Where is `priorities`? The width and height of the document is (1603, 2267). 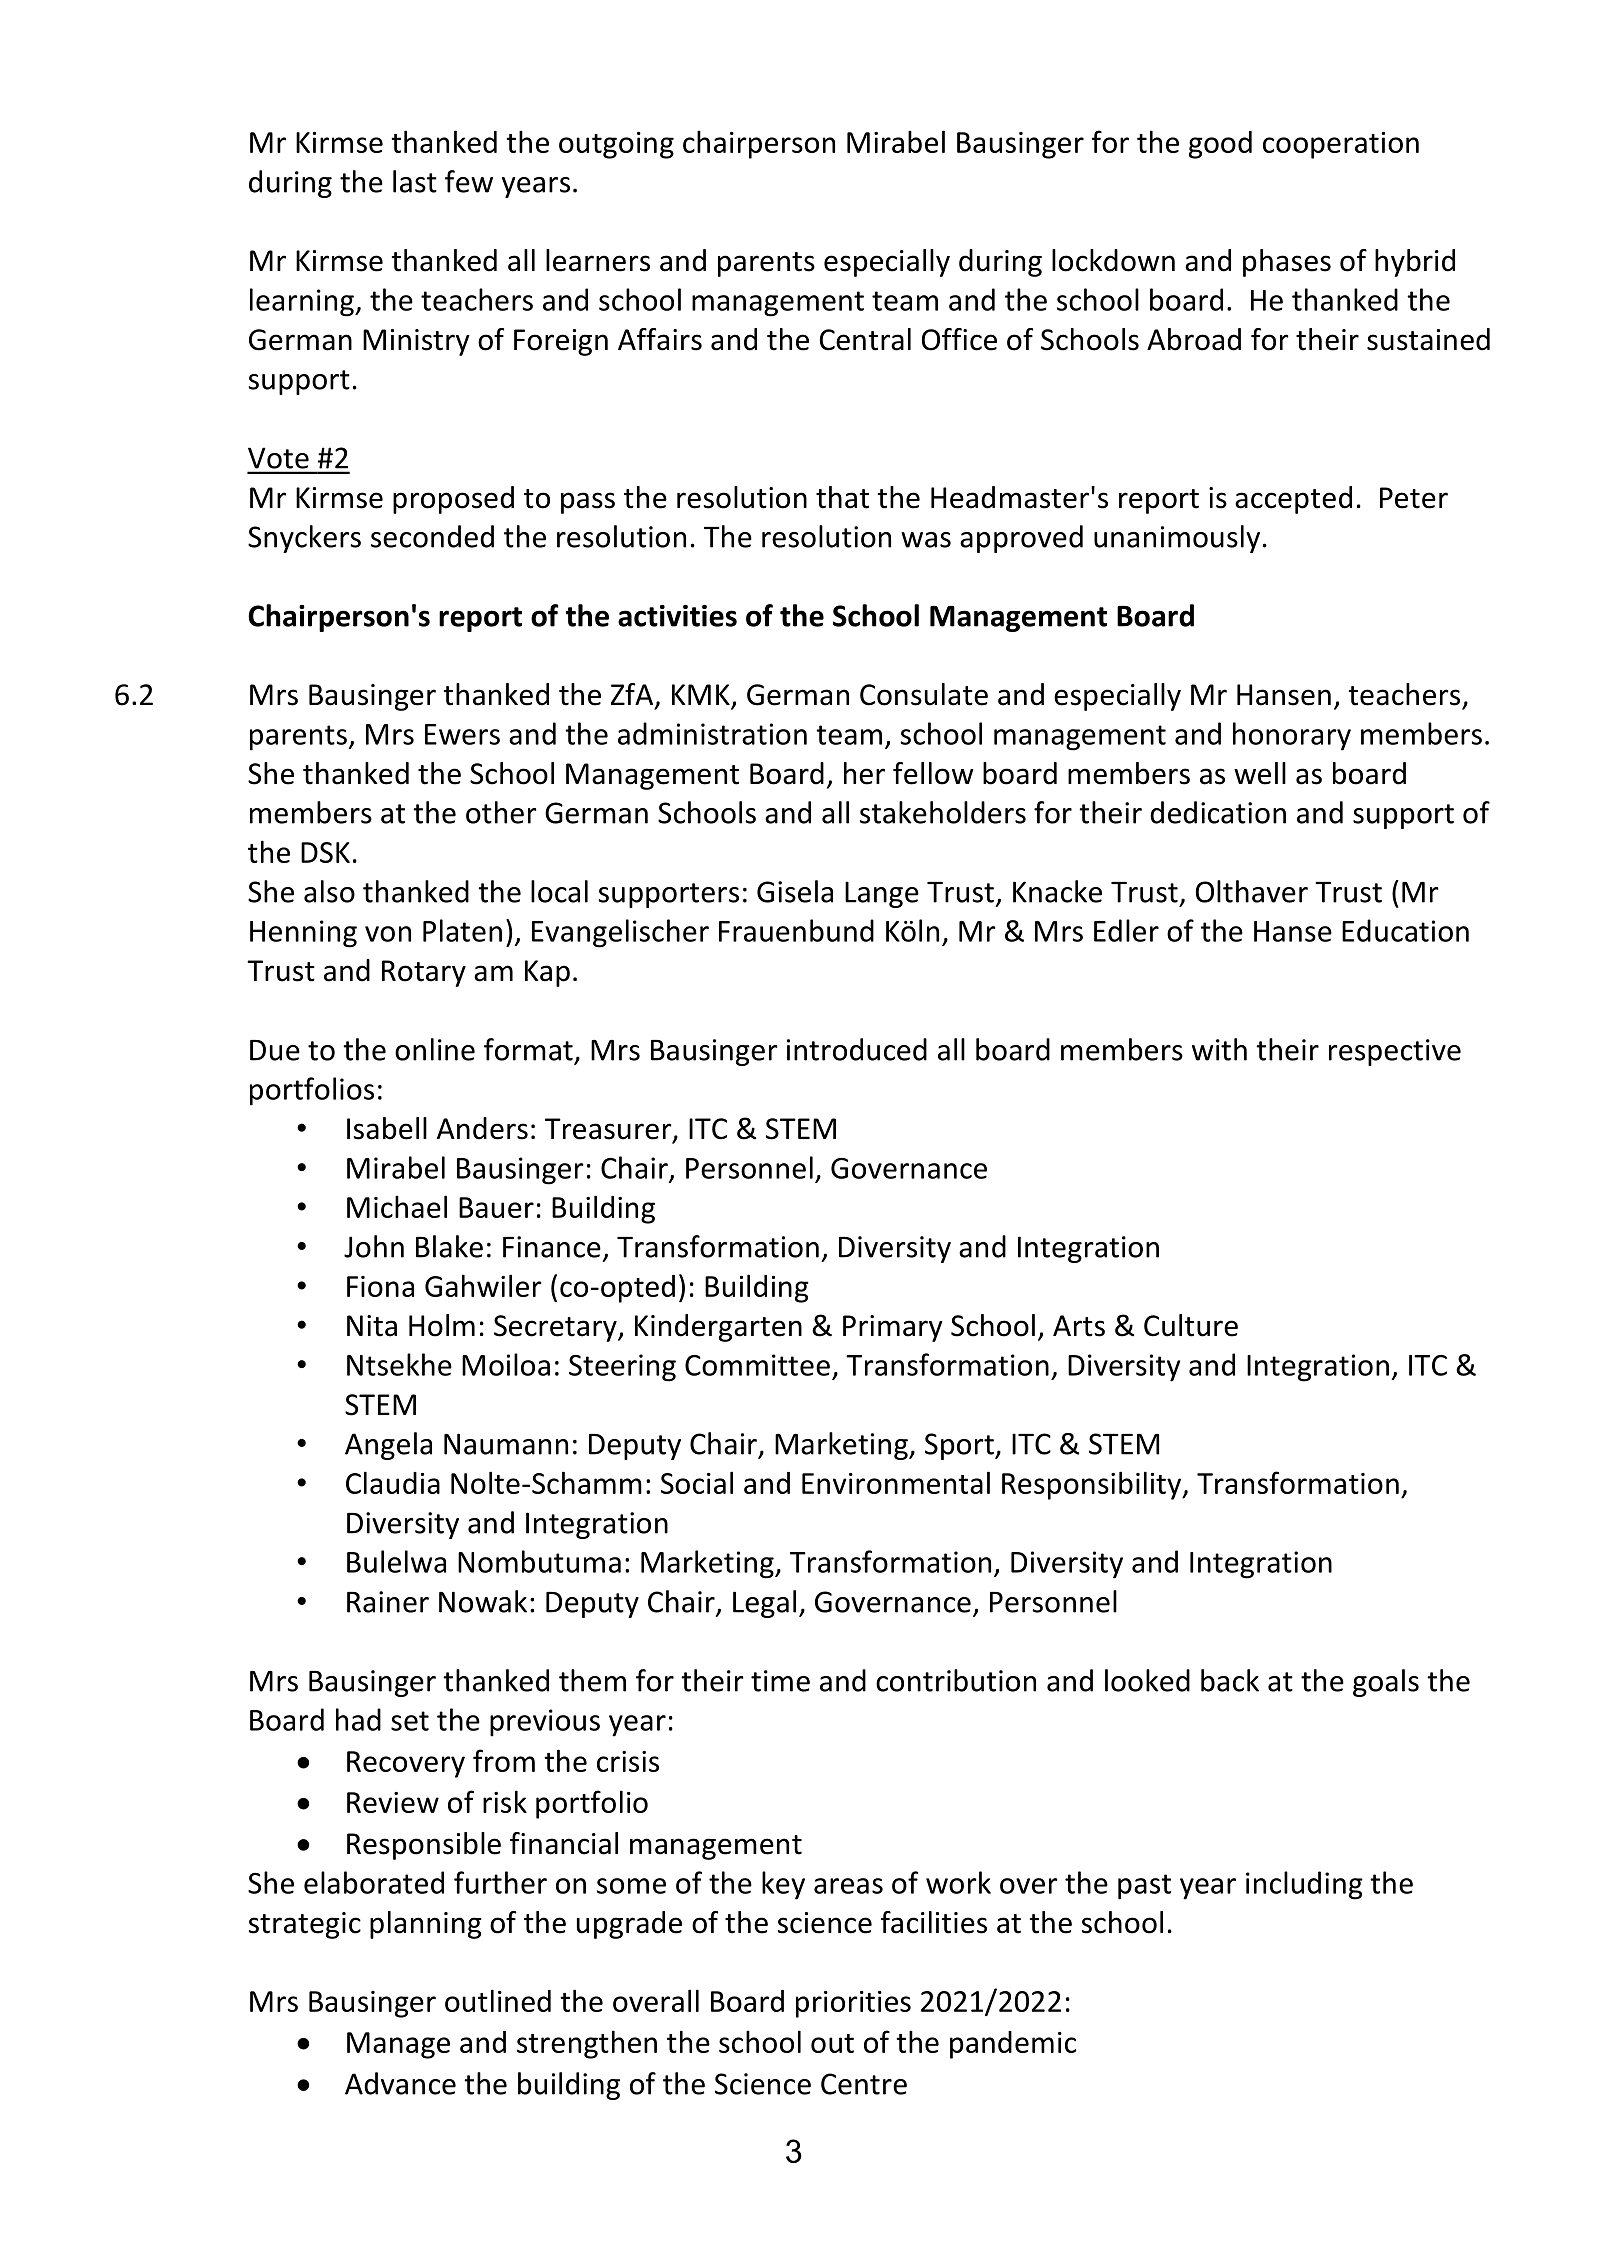
priorities is located at coordinates (853, 2004).
